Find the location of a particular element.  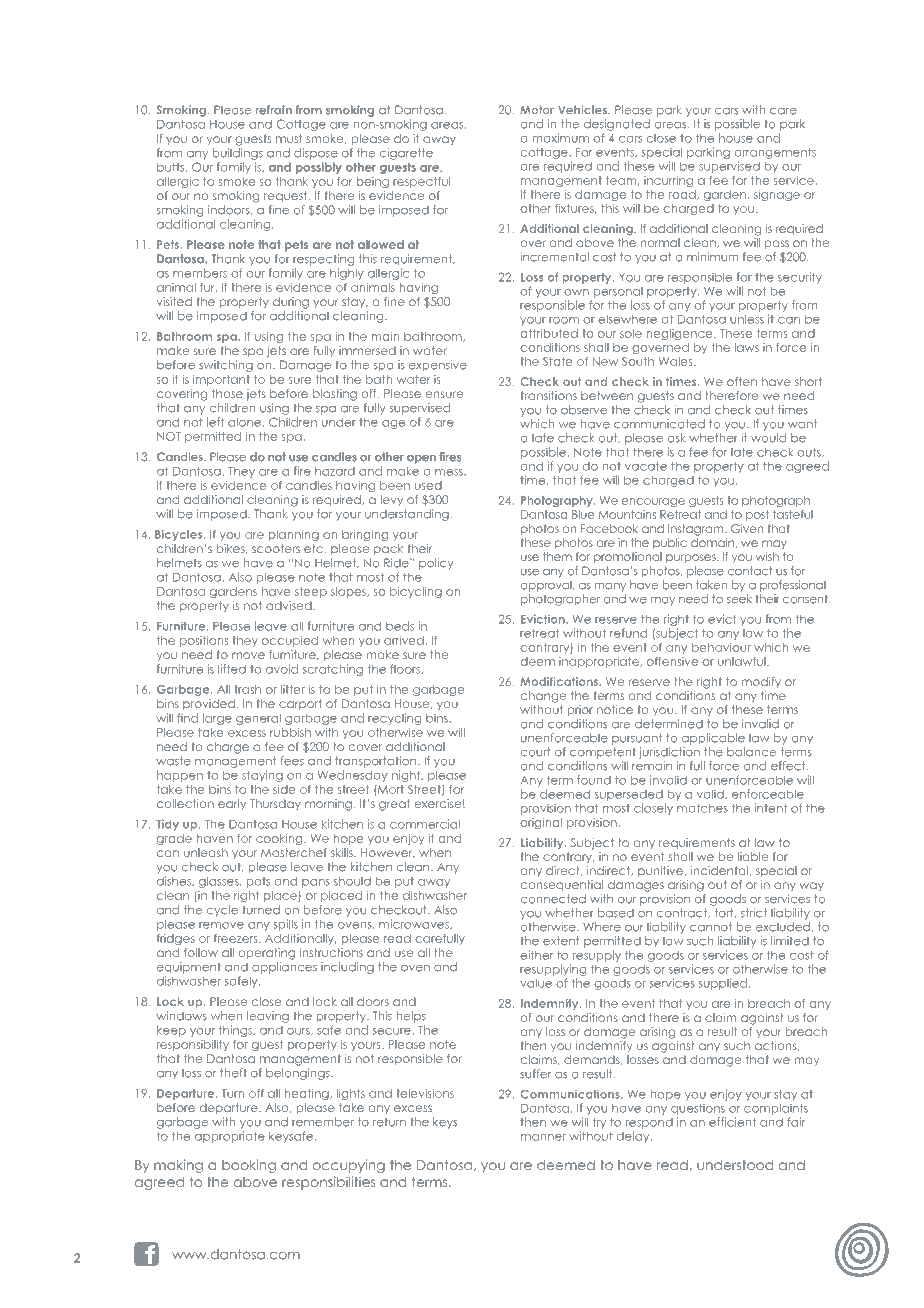

arrangements is located at coordinates (775, 153).
